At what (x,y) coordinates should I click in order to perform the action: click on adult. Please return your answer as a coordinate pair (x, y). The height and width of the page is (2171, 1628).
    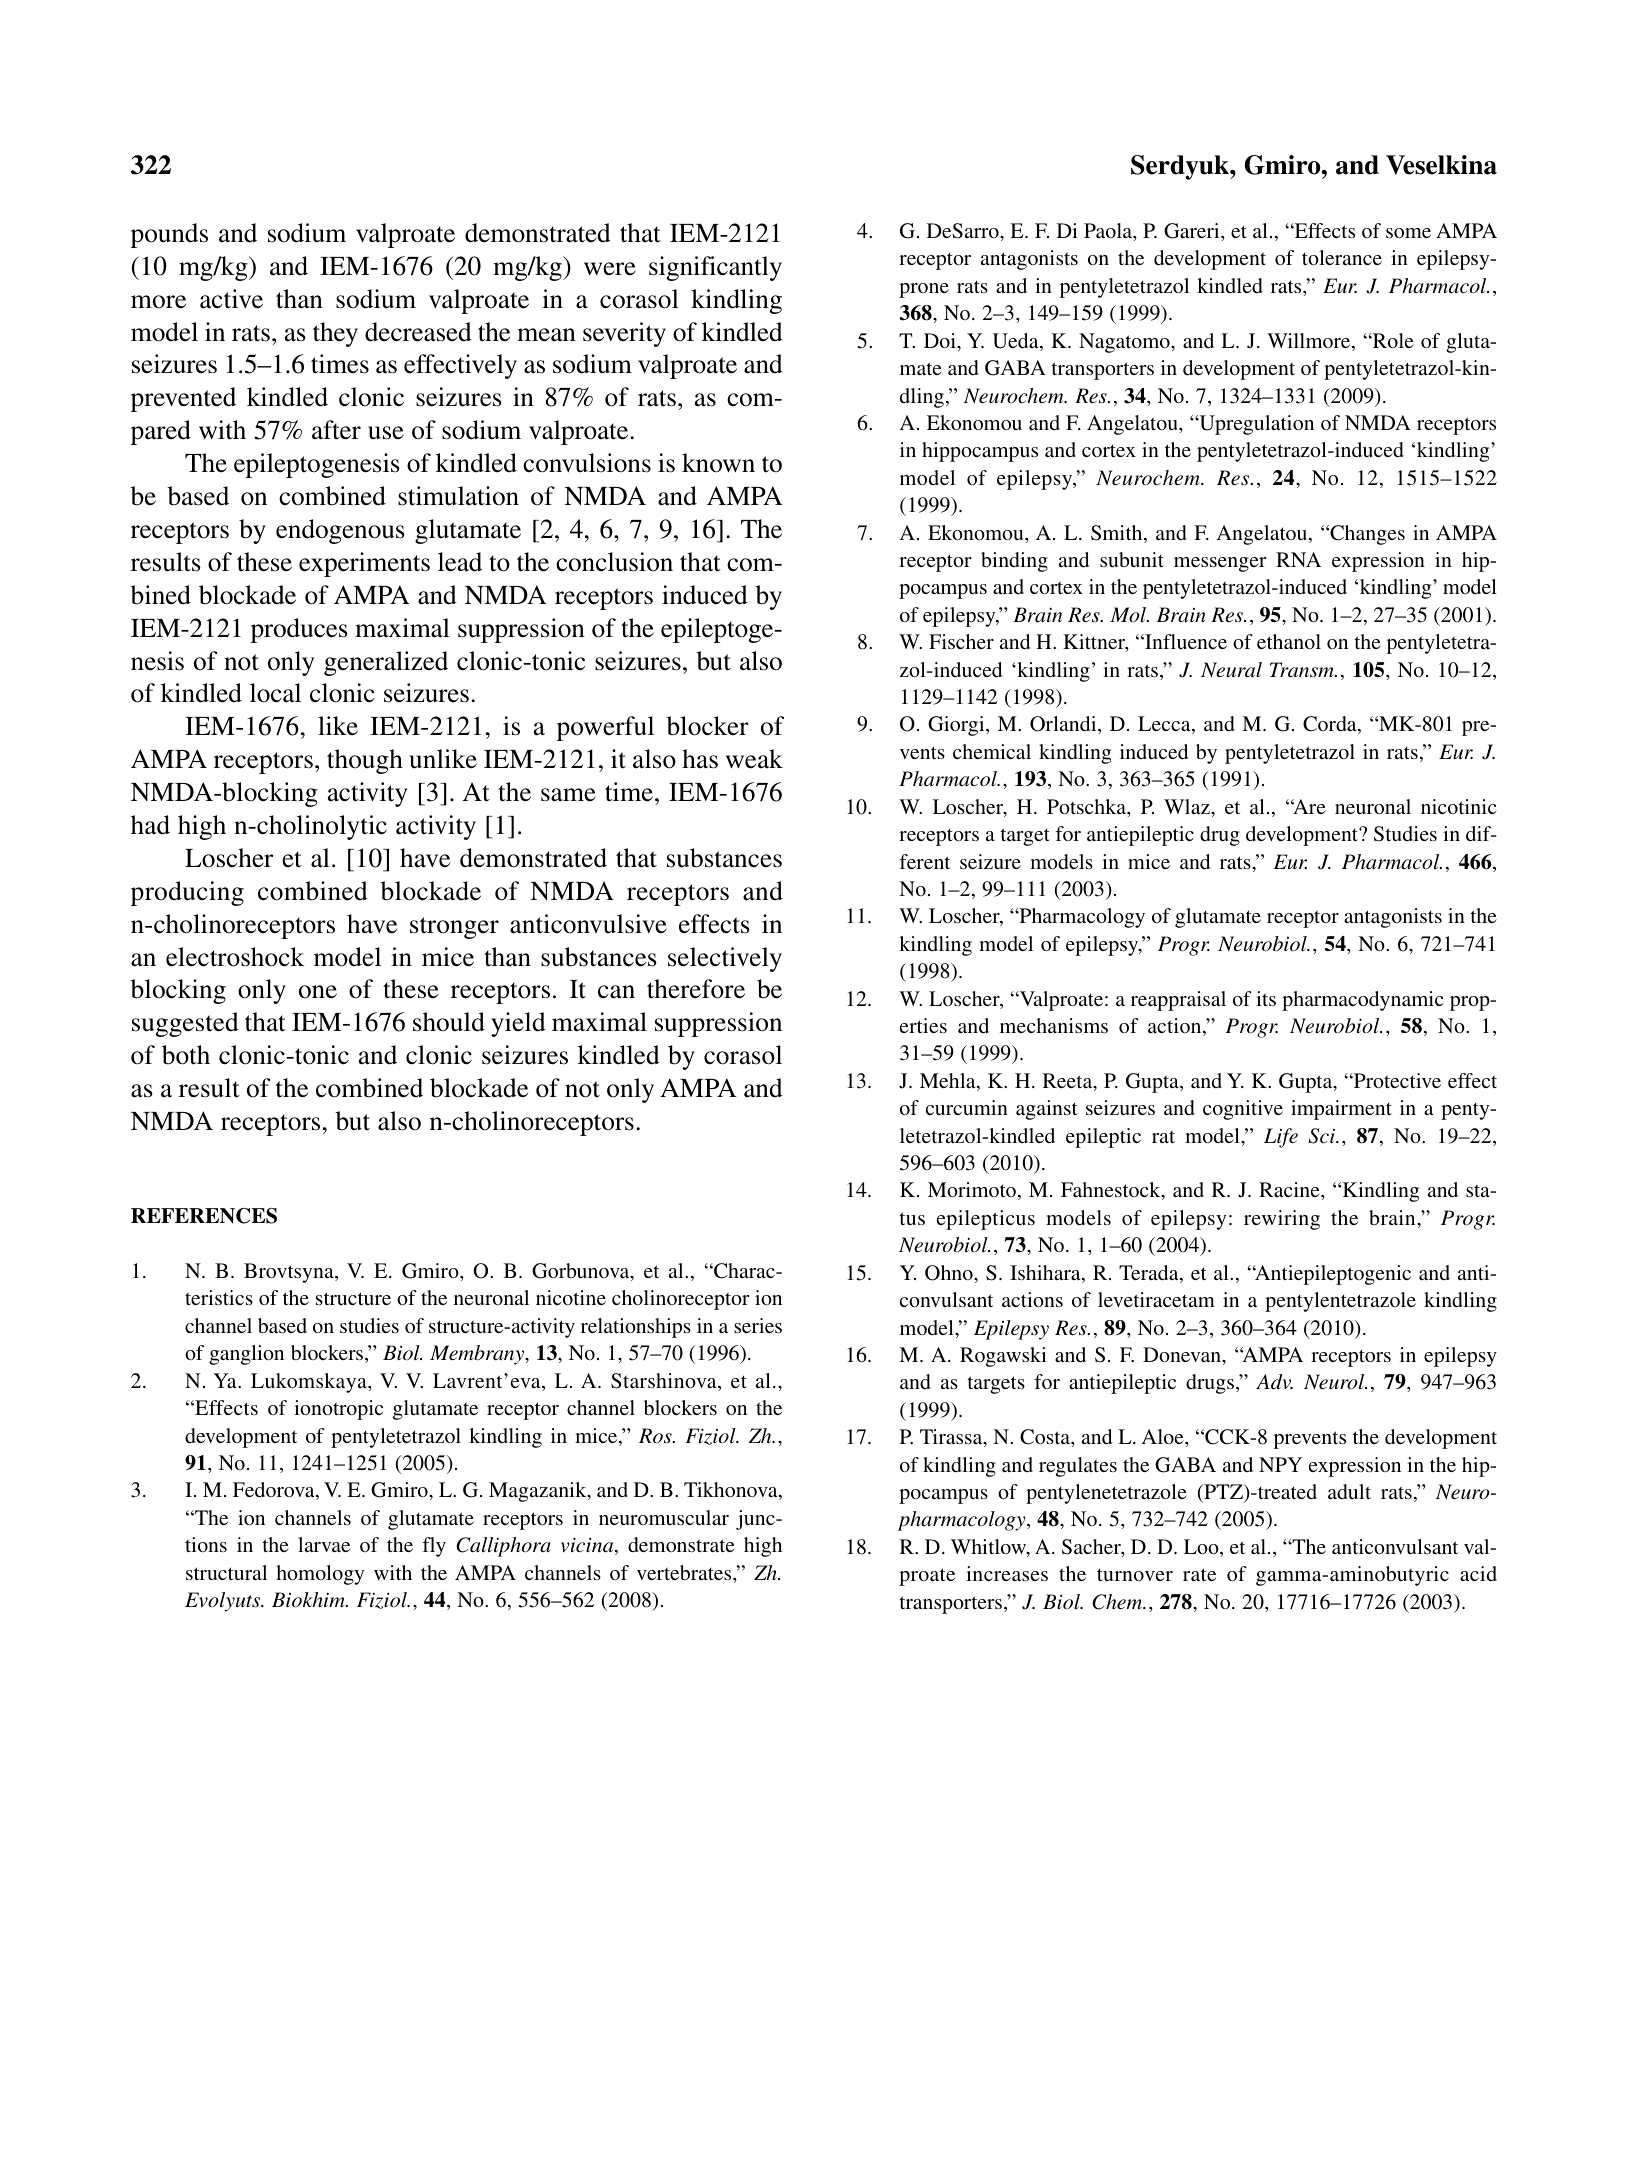
    Looking at the image, I should click on (1349, 1491).
